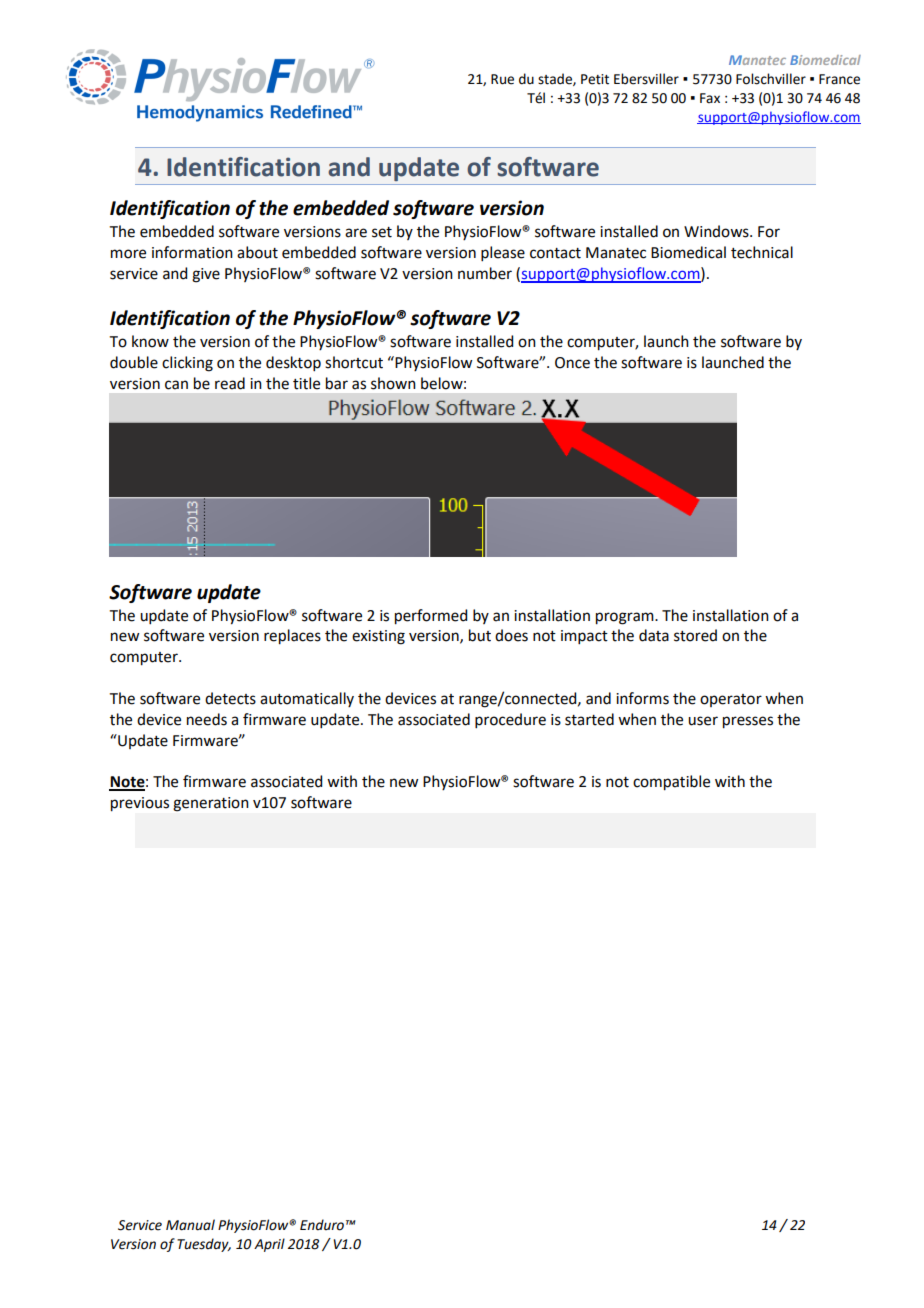 Image resolution: width=924 pixels, height=1308 pixels. What do you see at coordinates (710, 98) in the document?
I see `Fax` at bounding box center [710, 98].
